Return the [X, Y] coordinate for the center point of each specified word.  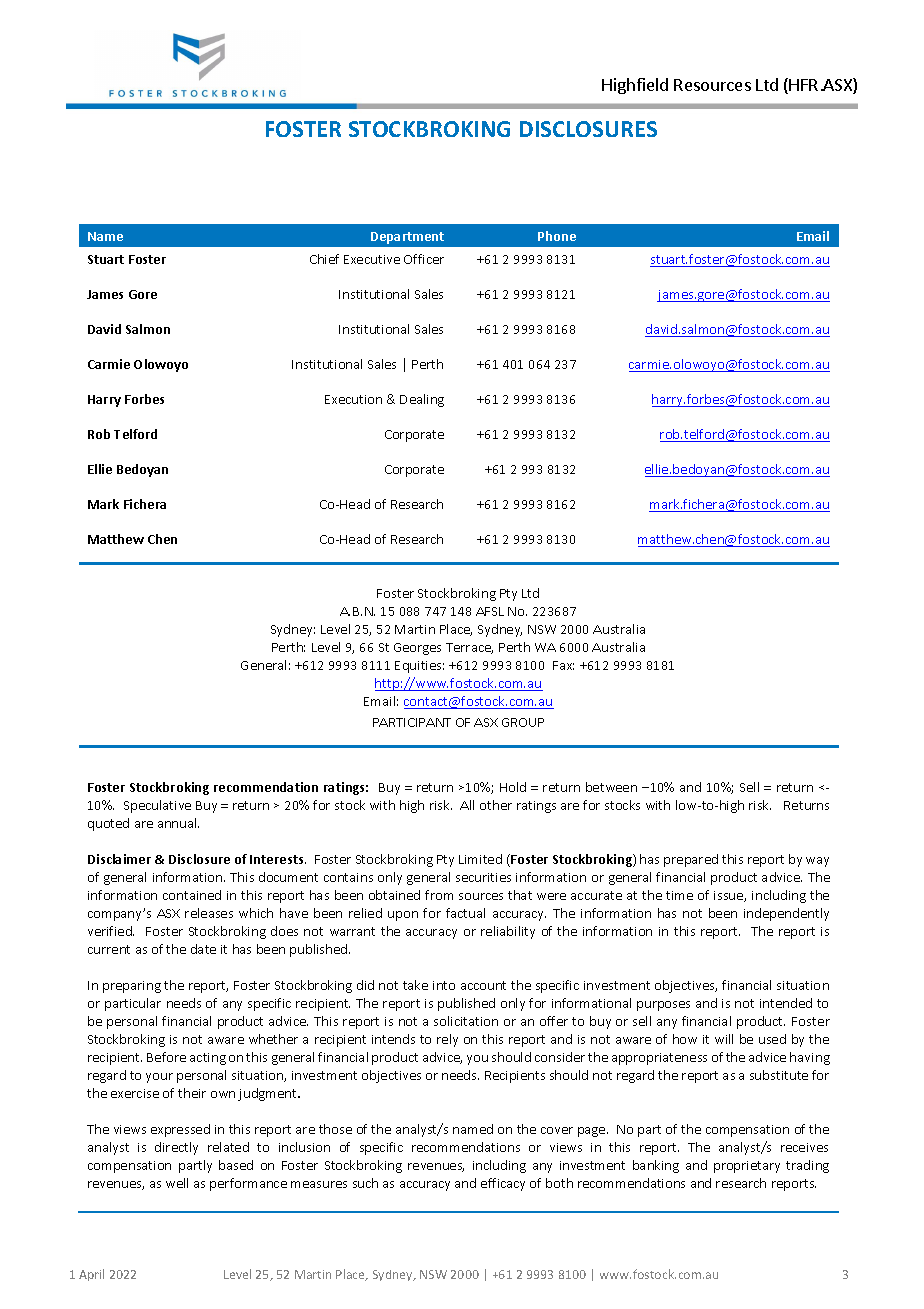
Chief [324, 259]
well [177, 1183]
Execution [353, 399]
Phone [557, 236]
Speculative [157, 806]
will [724, 1039]
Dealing [422, 400]
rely [447, 1040]
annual [178, 823]
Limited [480, 859]
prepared [691, 860]
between [611, 787]
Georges [417, 649]
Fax [563, 665]
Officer [424, 259]
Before [166, 1057]
